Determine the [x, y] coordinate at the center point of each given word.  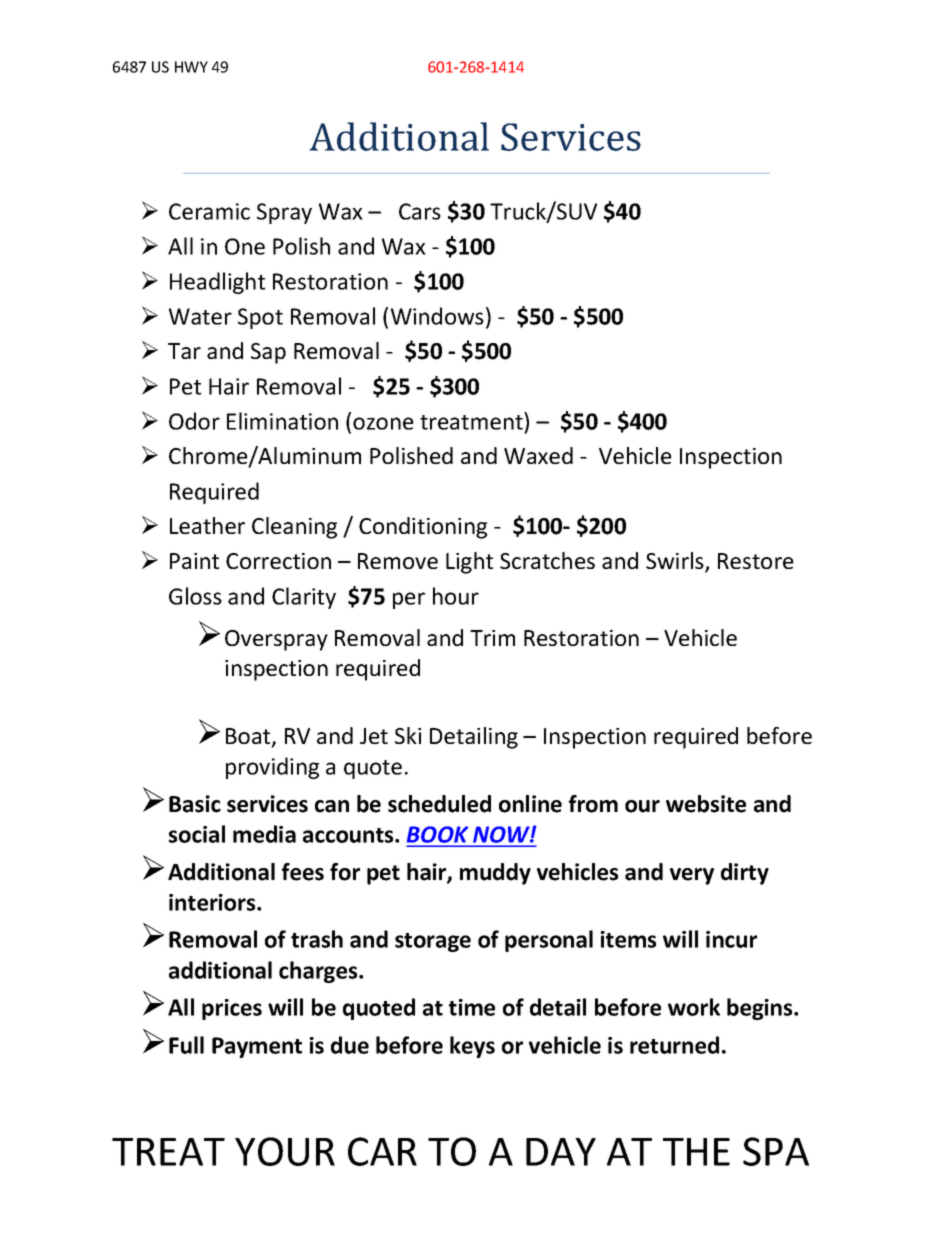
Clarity [304, 598]
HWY [191, 67]
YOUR [285, 1151]
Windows [437, 316]
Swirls [676, 562]
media [264, 834]
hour [456, 596]
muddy [495, 874]
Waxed [538, 455]
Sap [268, 353]
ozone [383, 423]
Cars [420, 211]
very [692, 876]
